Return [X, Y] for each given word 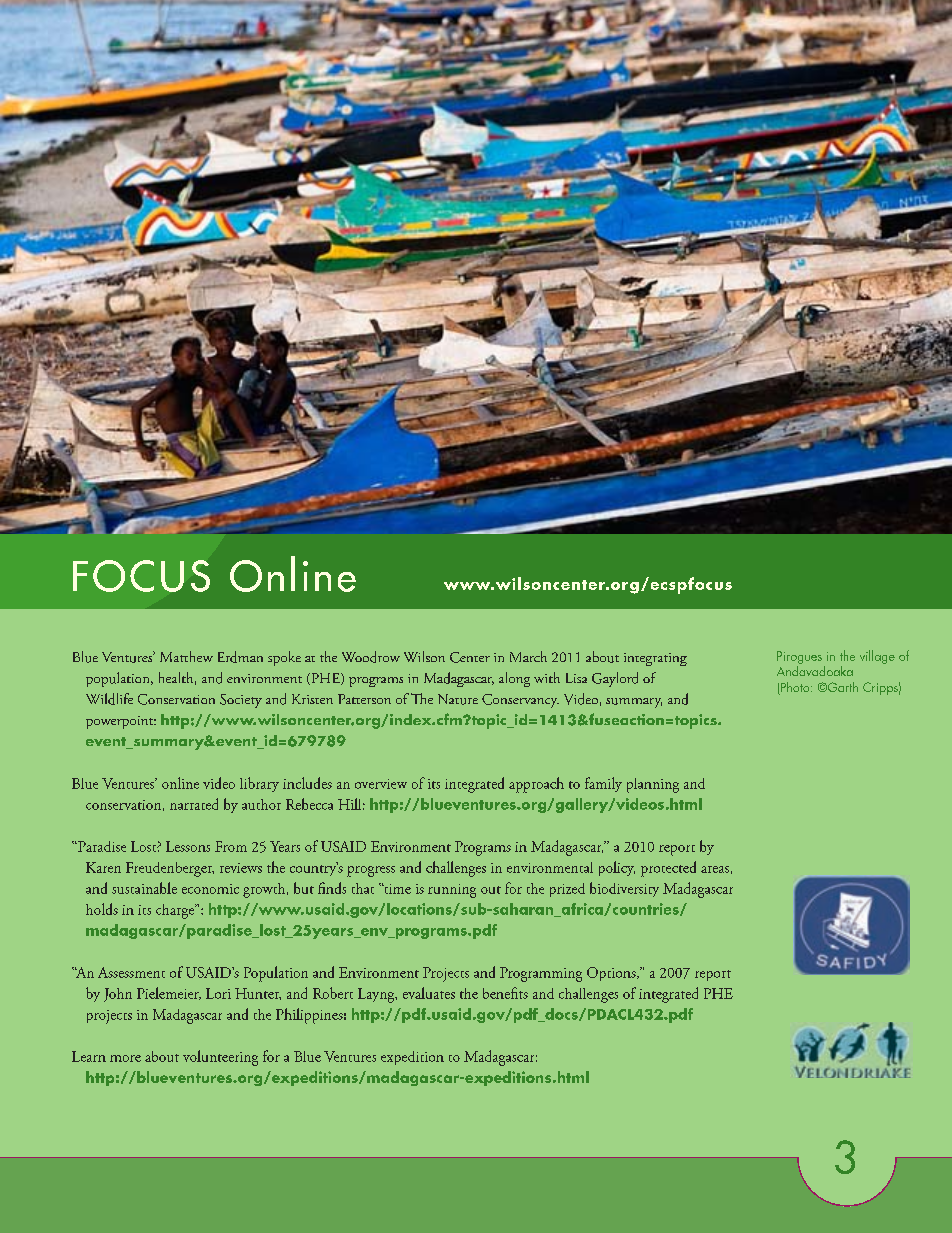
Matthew [186, 656]
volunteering [220, 1058]
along [514, 679]
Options [612, 974]
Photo [795, 688]
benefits [505, 993]
